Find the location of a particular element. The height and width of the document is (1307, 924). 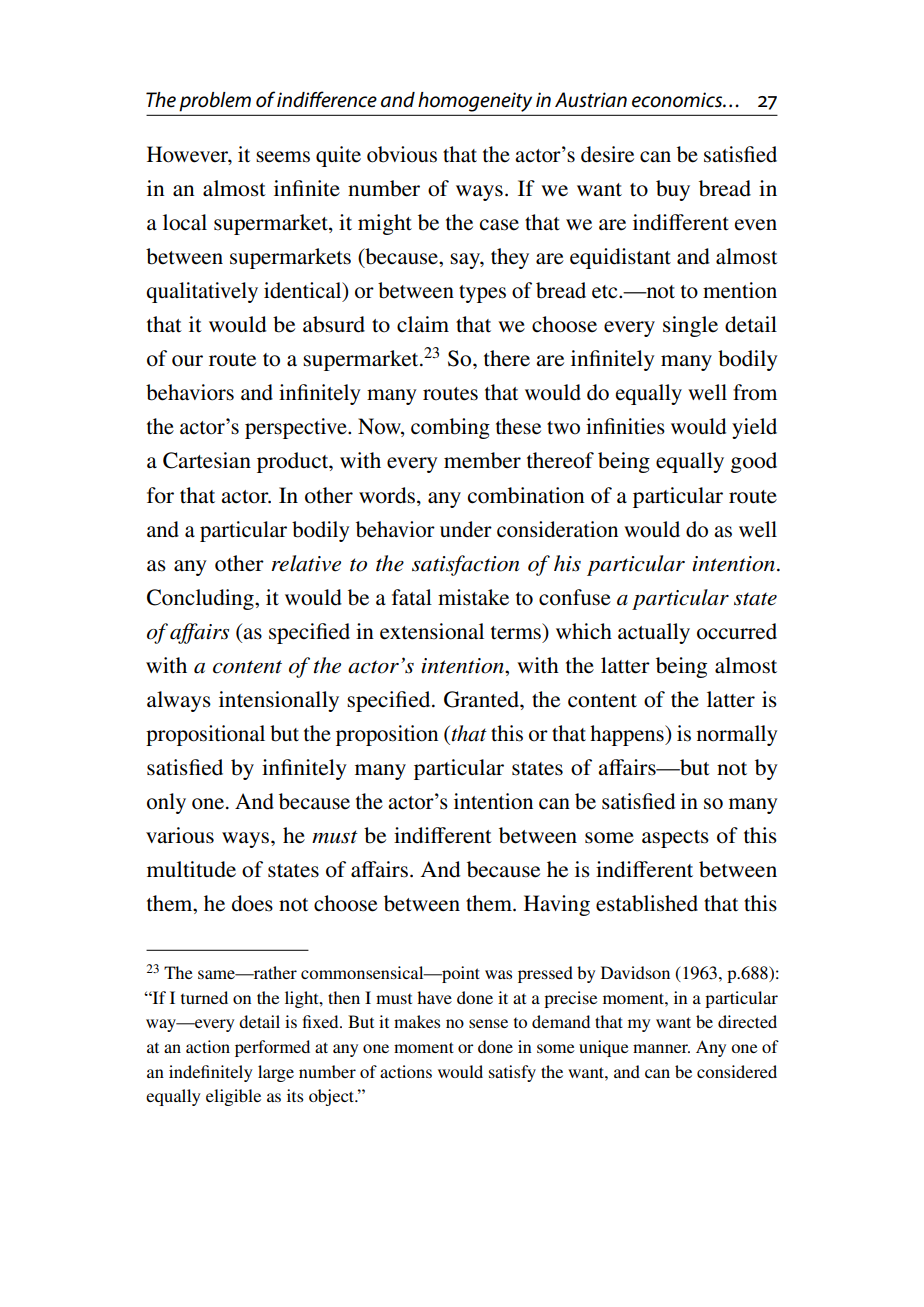

Concluding is located at coordinates (201, 599).
